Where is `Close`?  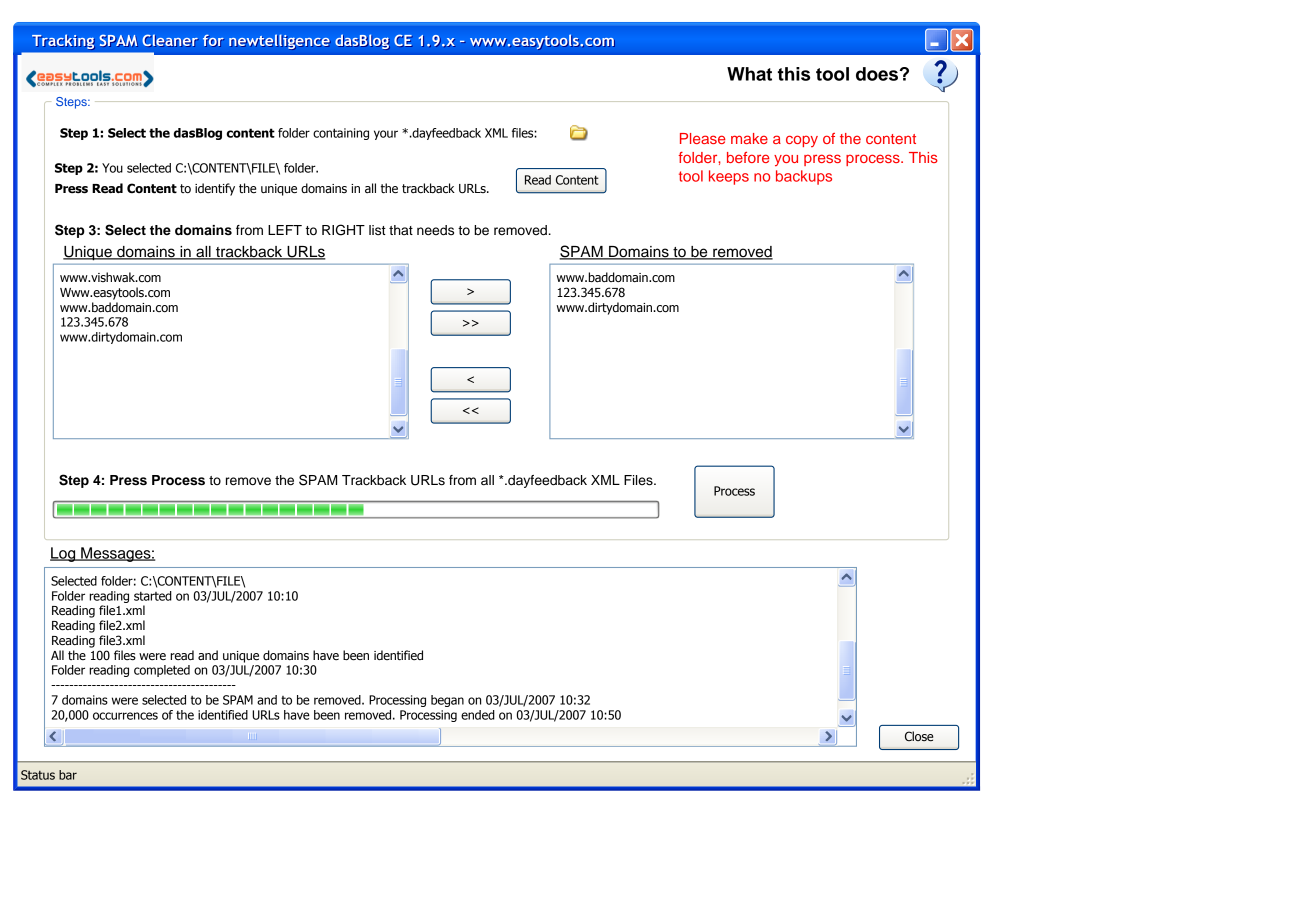
Close is located at coordinates (919, 736).
